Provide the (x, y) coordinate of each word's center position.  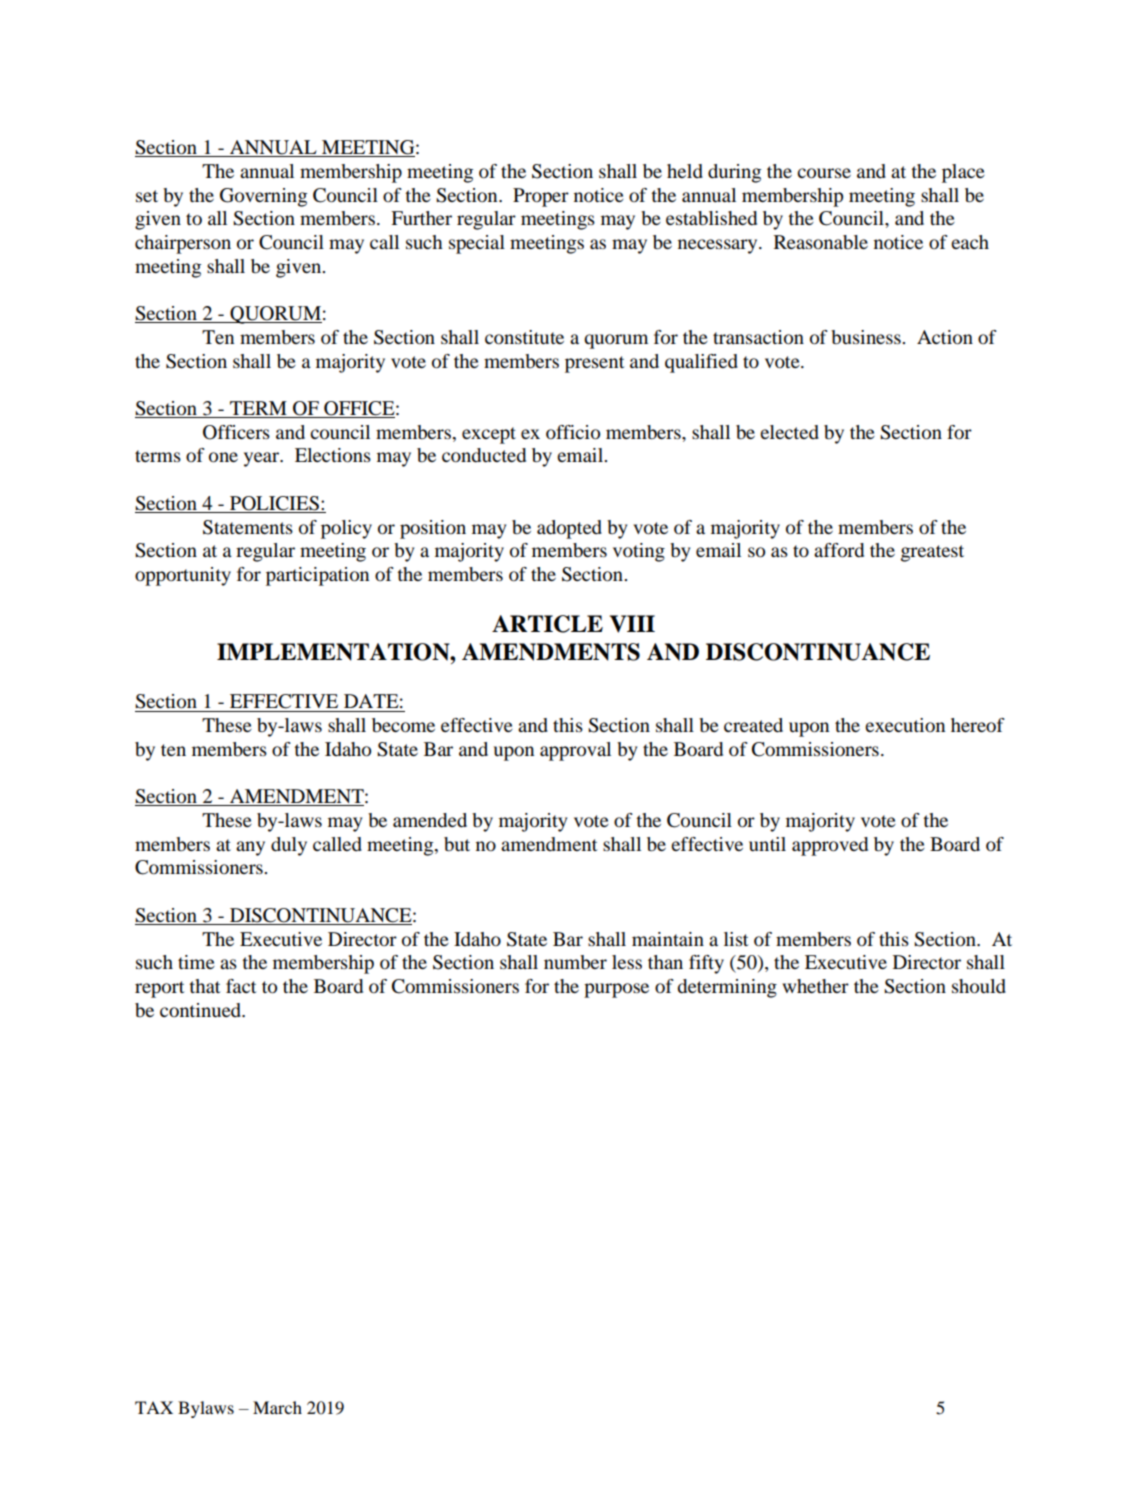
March (277, 1407)
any (250, 848)
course (824, 173)
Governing (263, 197)
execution (905, 725)
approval (575, 751)
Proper (541, 197)
